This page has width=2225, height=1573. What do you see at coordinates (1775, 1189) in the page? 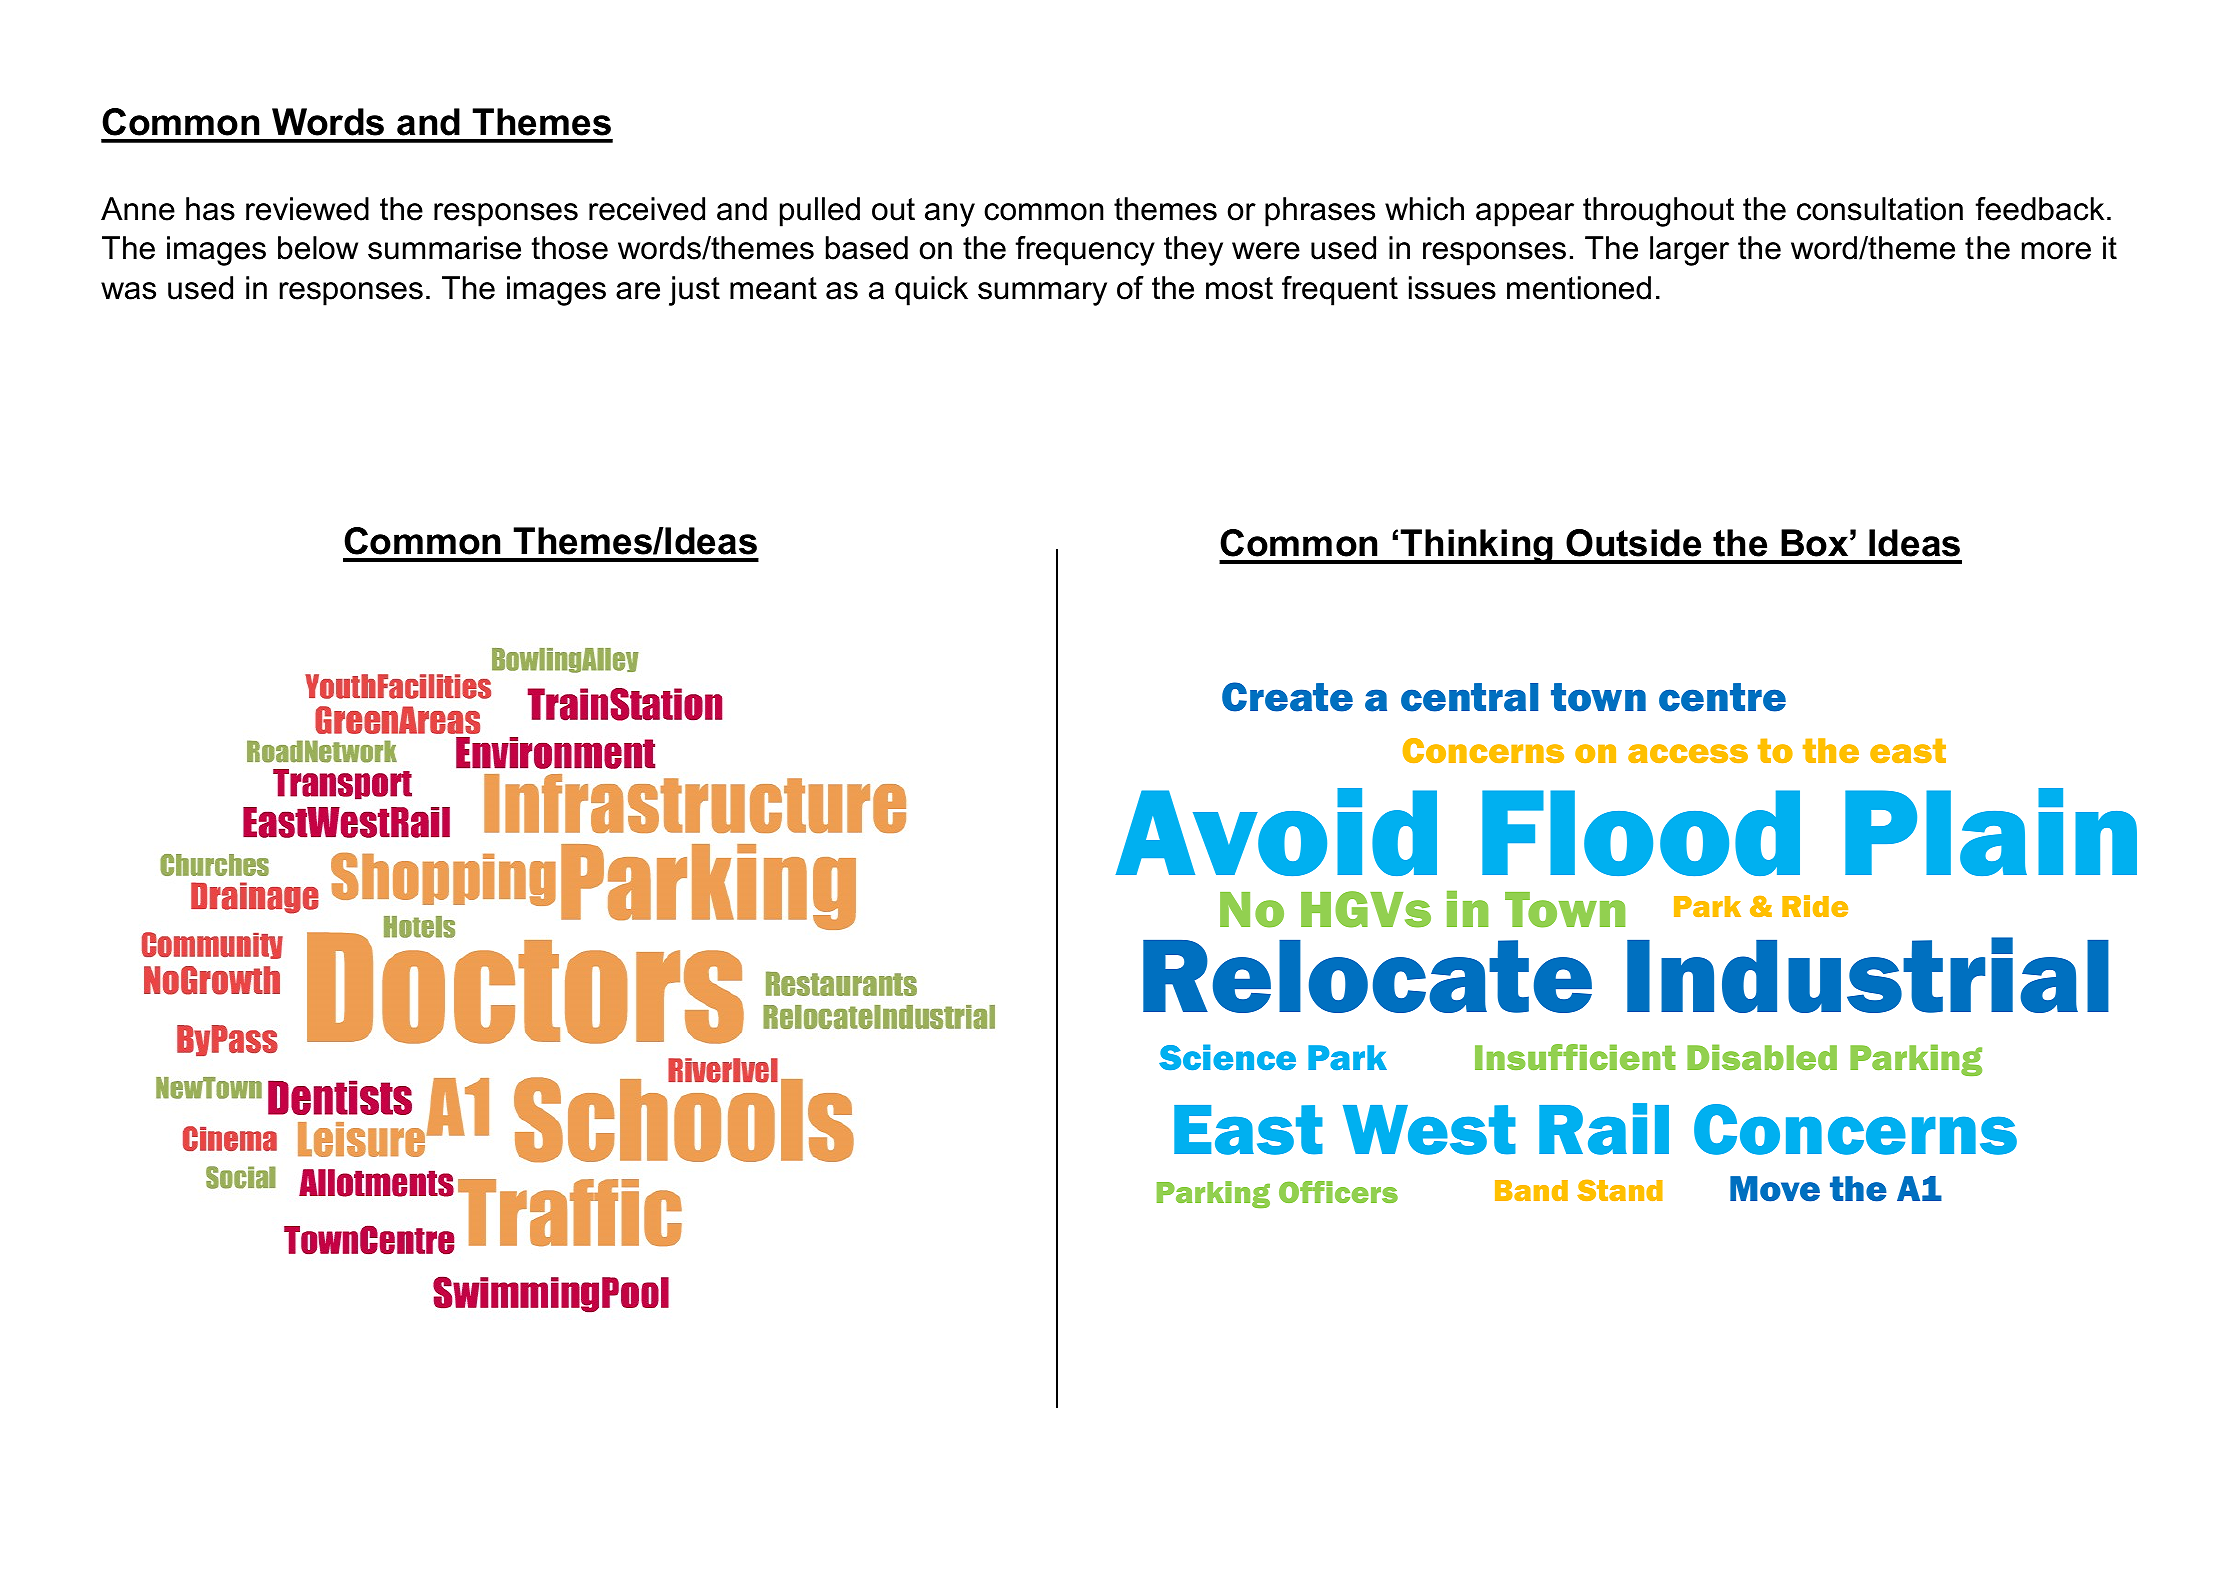
I see `Move` at bounding box center [1775, 1189].
